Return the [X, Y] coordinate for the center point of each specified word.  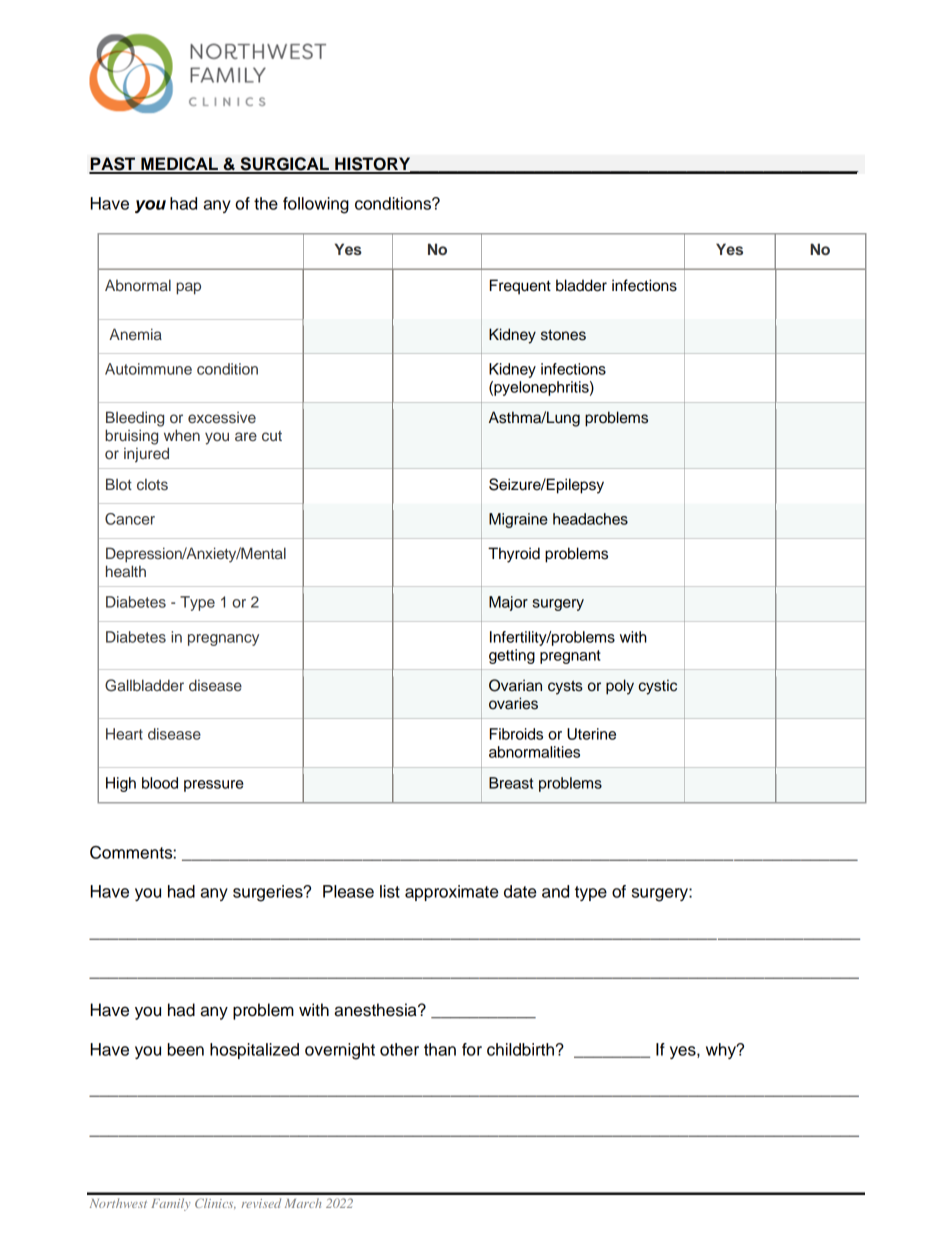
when [182, 435]
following [316, 205]
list [390, 891]
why [722, 1051]
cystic [657, 687]
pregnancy [223, 640]
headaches [590, 519]
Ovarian [515, 685]
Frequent [520, 287]
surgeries [269, 893]
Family [170, 1204]
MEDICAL [179, 165]
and [555, 891]
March [303, 1203]
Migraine [518, 520]
